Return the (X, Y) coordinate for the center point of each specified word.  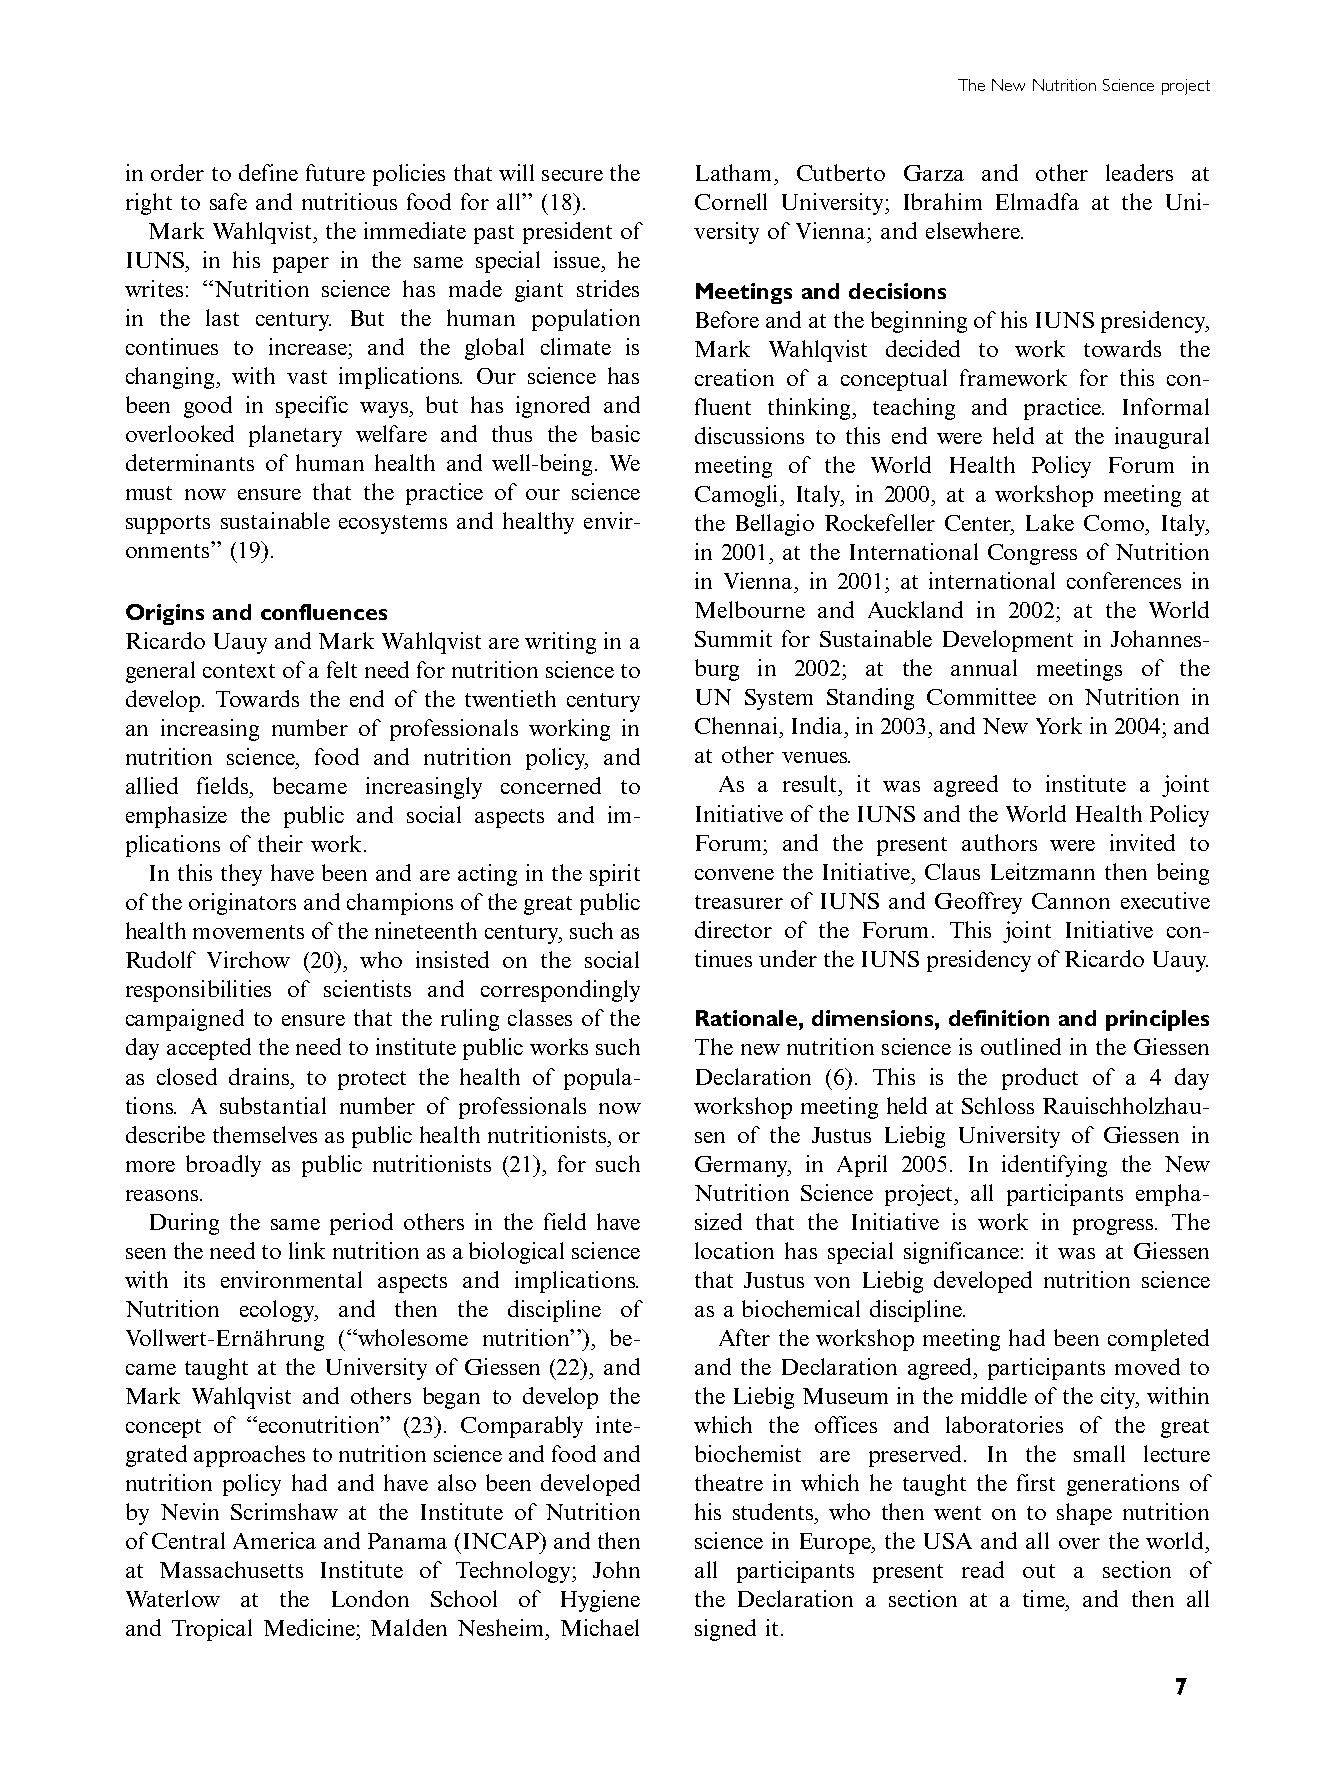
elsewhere (974, 230)
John (616, 1569)
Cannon (1071, 901)
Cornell (731, 201)
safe (228, 201)
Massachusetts (231, 1569)
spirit (615, 875)
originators (242, 904)
